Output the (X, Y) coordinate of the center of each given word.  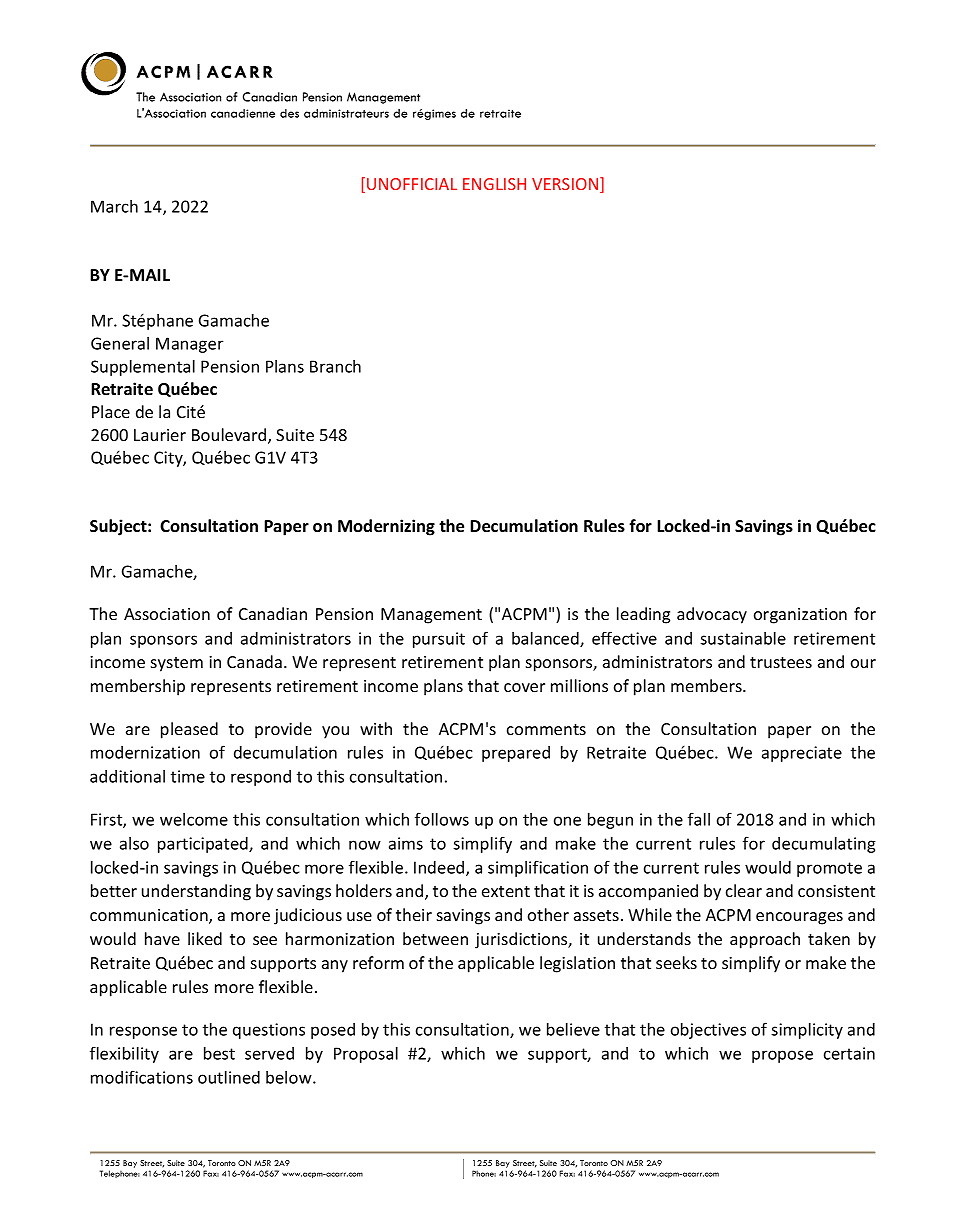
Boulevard (230, 436)
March (114, 206)
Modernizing (386, 527)
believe (573, 1029)
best (219, 1053)
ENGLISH (494, 184)
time (188, 776)
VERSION (566, 185)
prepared (516, 754)
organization (800, 616)
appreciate (802, 754)
